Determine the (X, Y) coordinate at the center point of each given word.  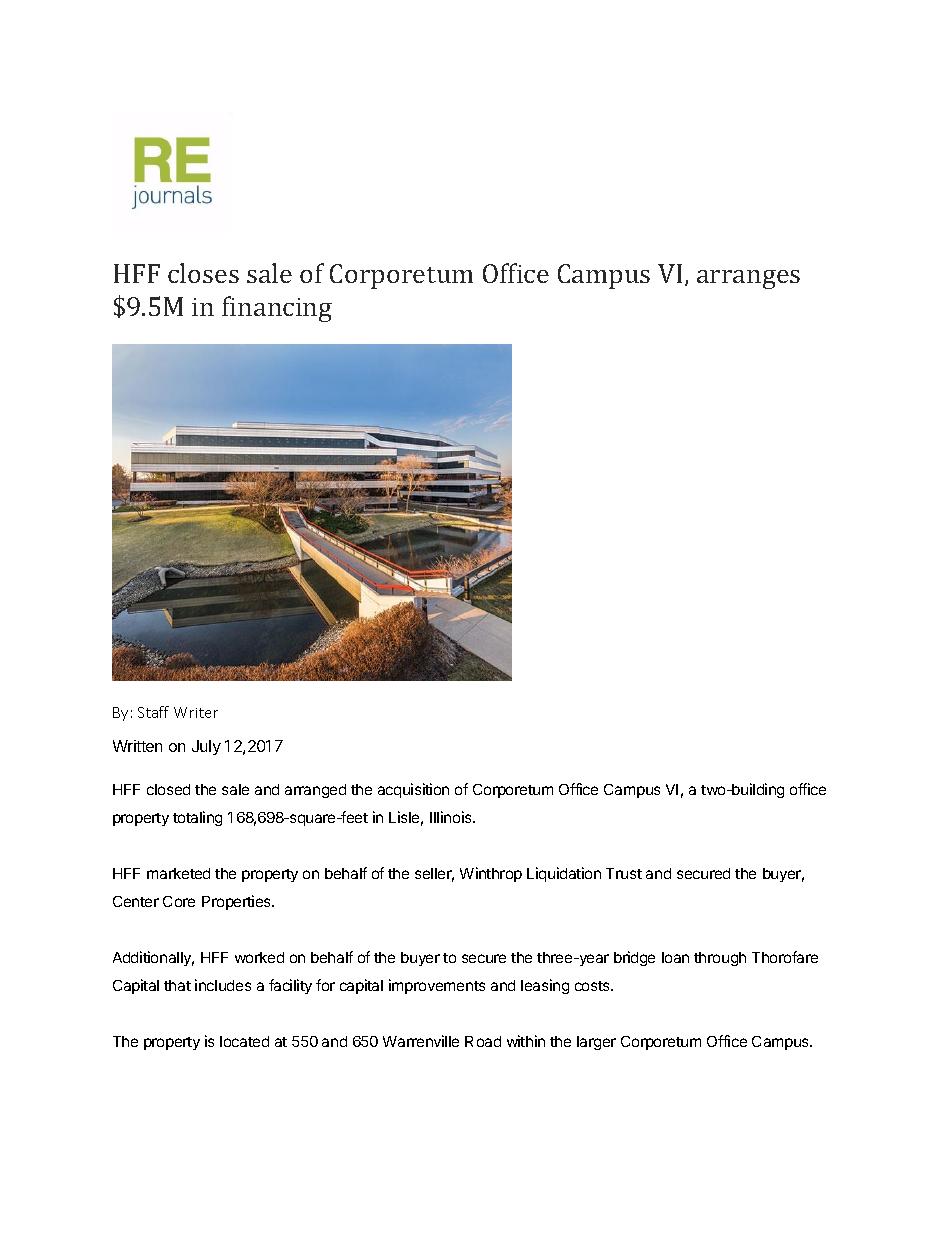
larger (596, 1043)
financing (277, 309)
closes (203, 273)
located (244, 1041)
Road (483, 1041)
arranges (748, 279)
